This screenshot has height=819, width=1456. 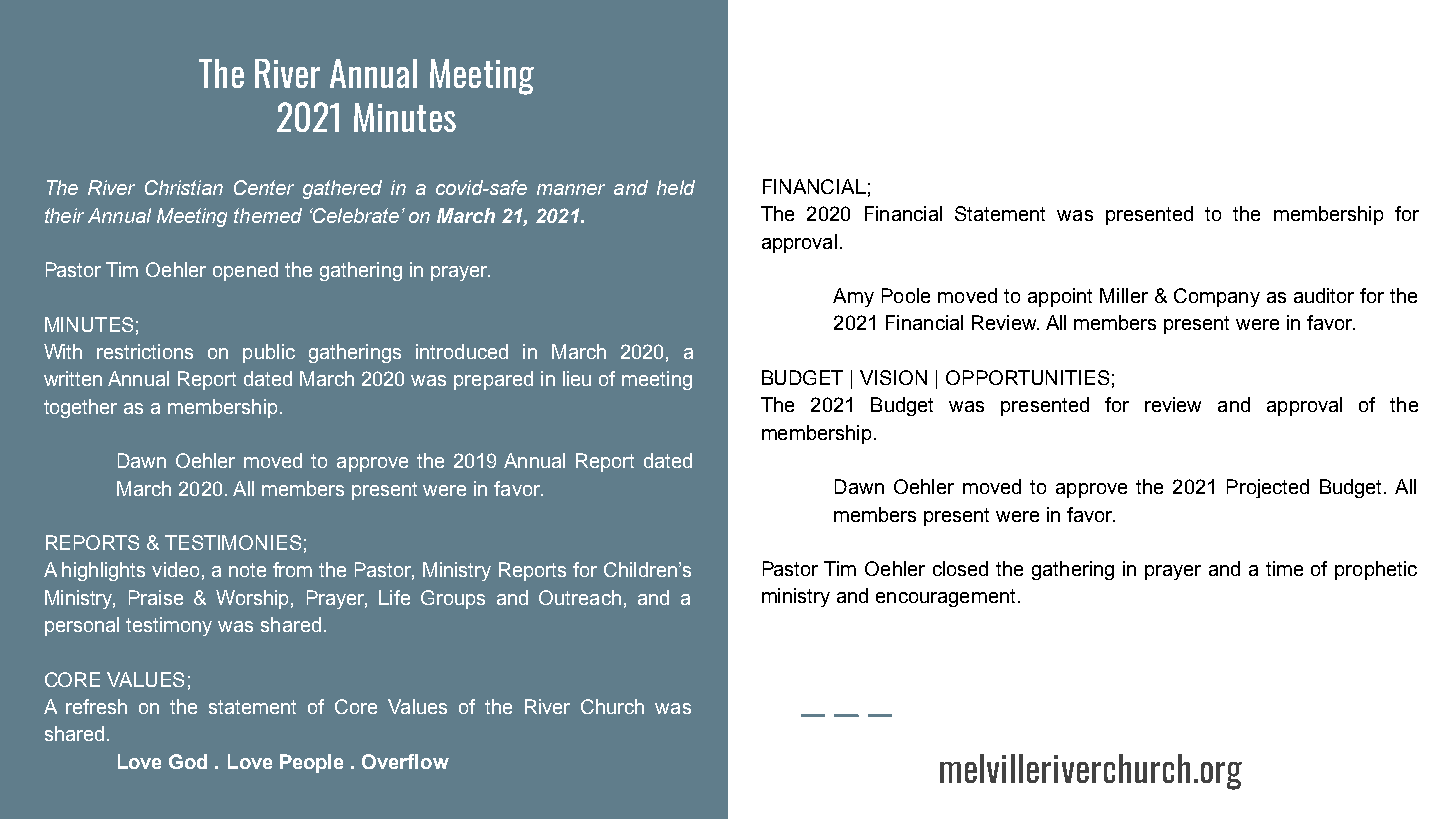 What do you see at coordinates (1217, 297) in the screenshot?
I see `Company` at bounding box center [1217, 297].
